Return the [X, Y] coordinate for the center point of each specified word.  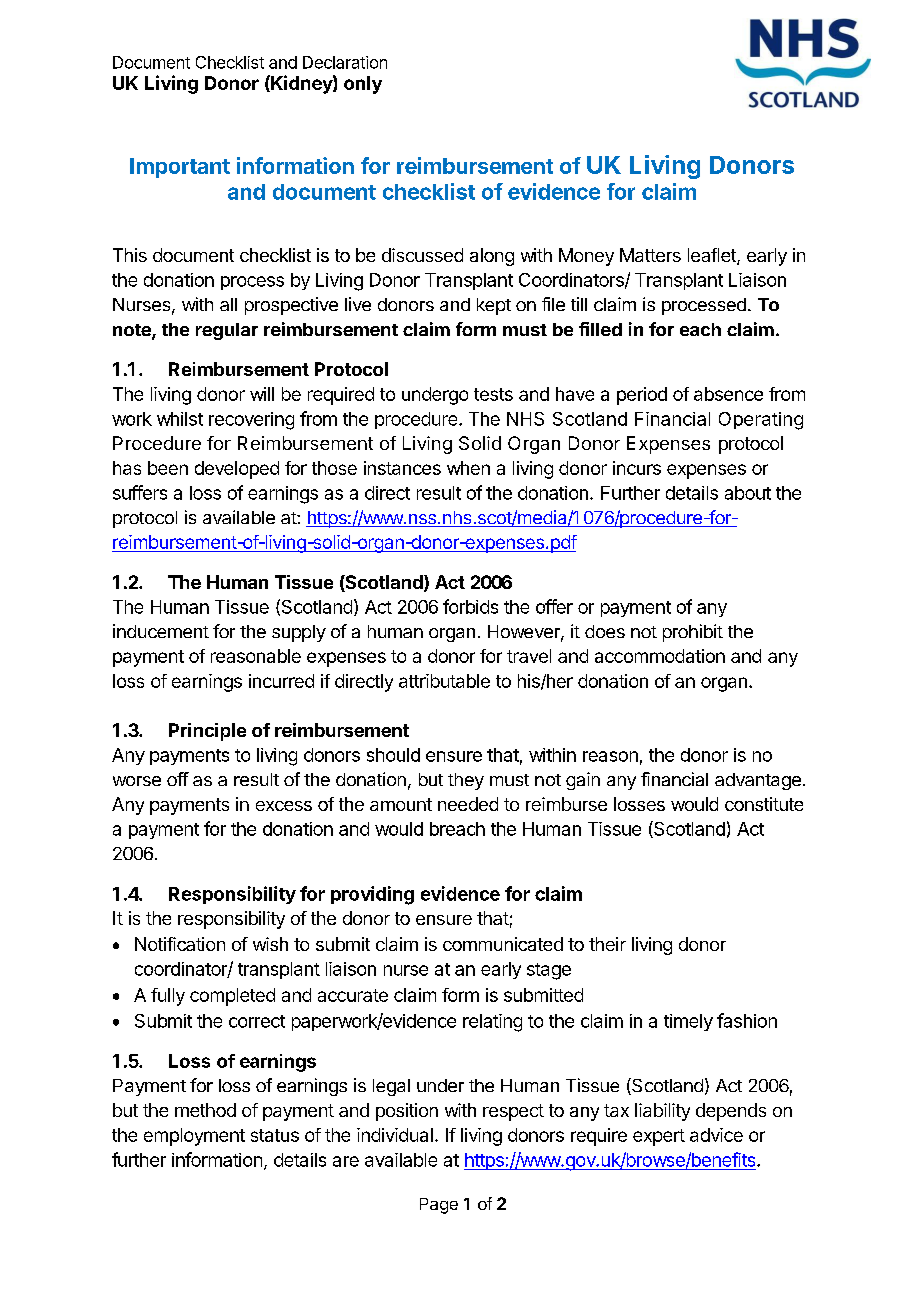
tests [493, 394]
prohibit [693, 633]
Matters [650, 255]
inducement [161, 631]
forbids [470, 606]
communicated [503, 944]
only [363, 85]
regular [227, 331]
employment [194, 1137]
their [607, 944]
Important [180, 168]
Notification [180, 944]
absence [728, 394]
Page [439, 1206]
